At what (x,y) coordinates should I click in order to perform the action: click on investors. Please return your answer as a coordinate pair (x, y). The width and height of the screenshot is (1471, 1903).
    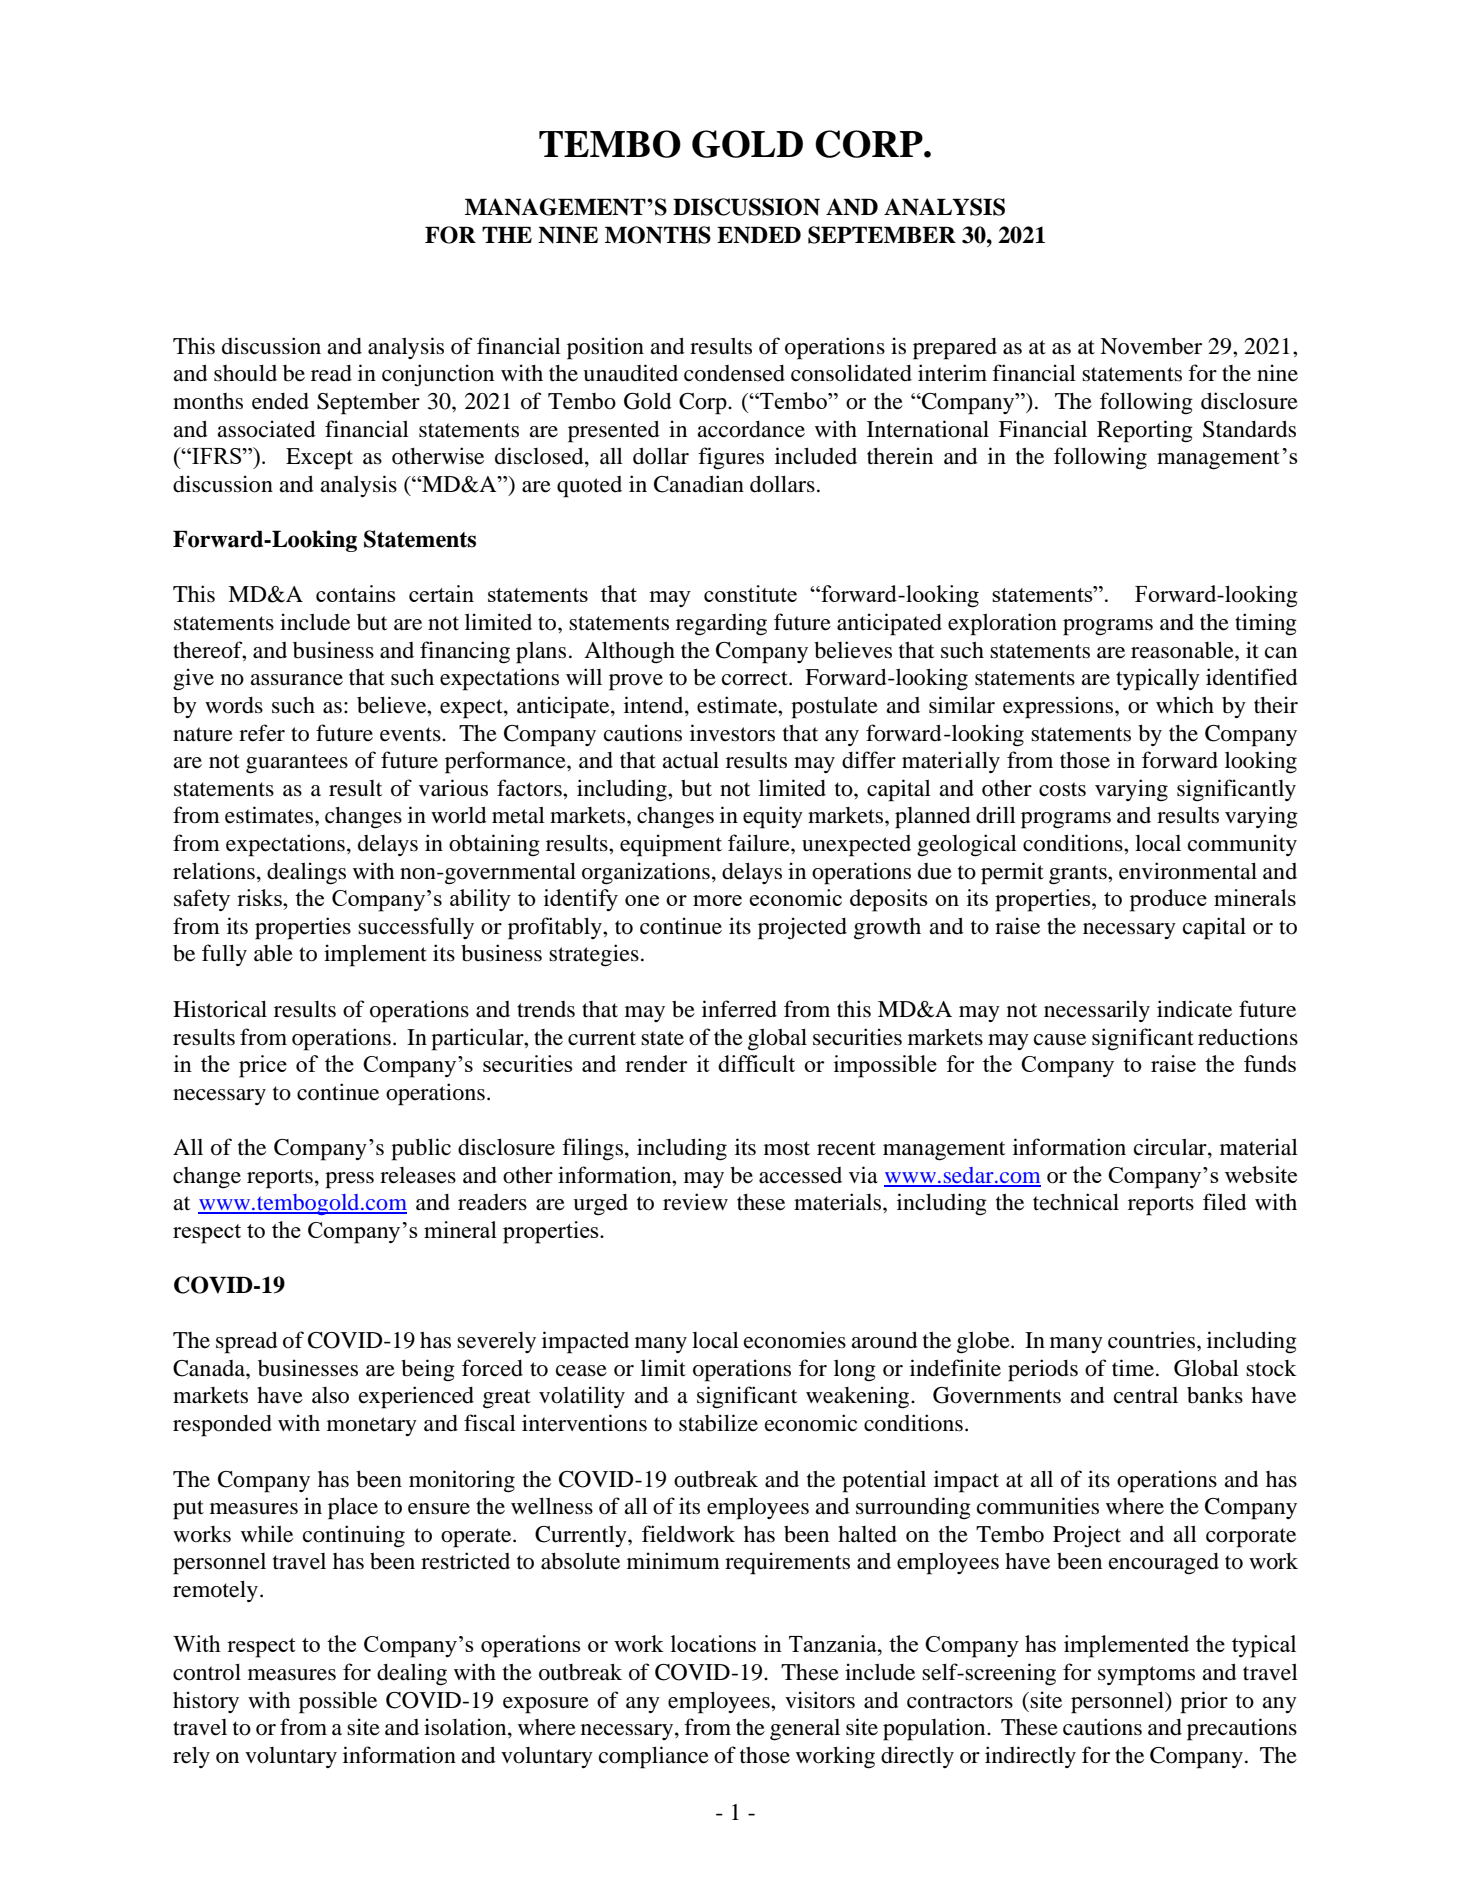
    Looking at the image, I should click on (732, 733).
